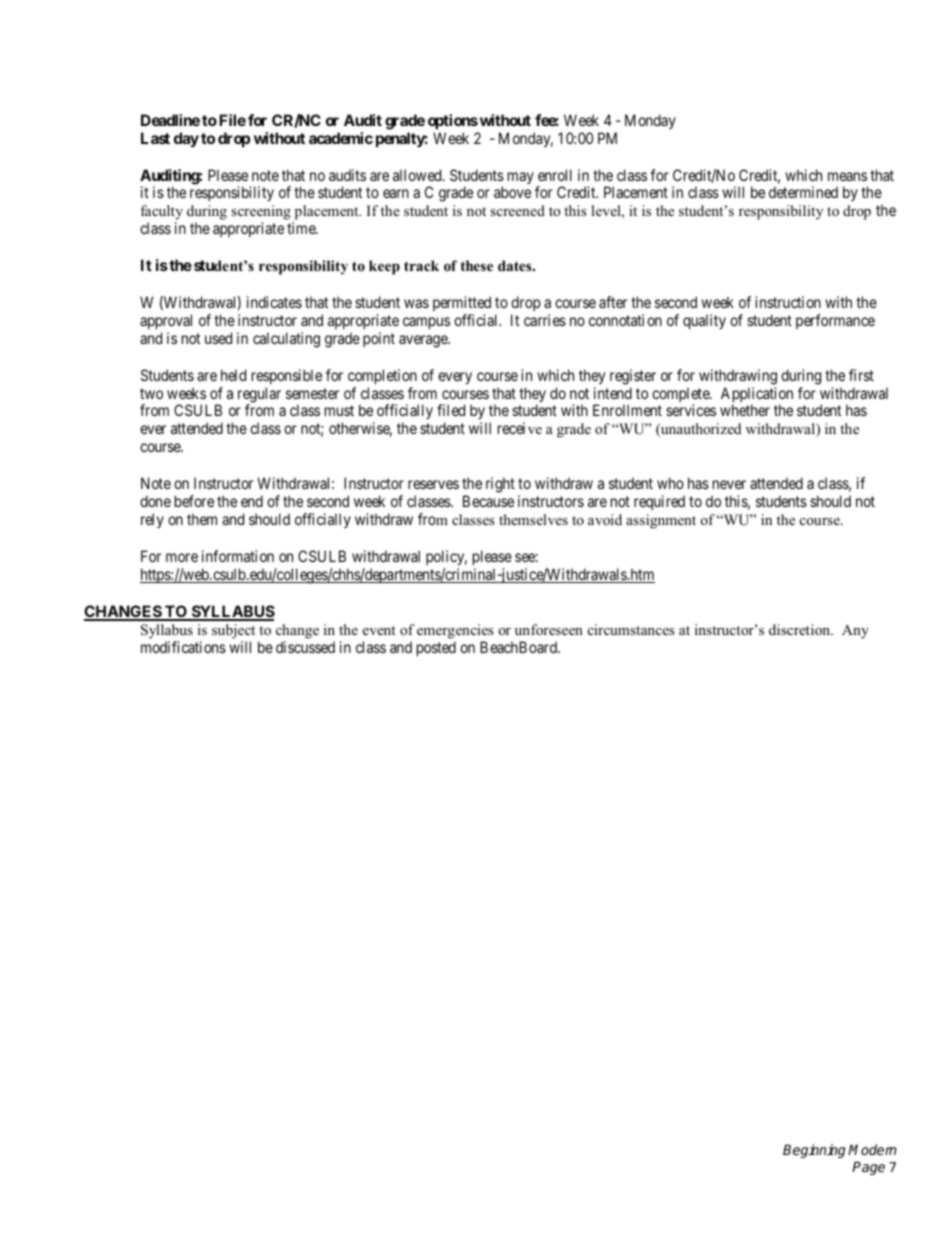  What do you see at coordinates (259, 396) in the image?
I see `regular` at bounding box center [259, 396].
